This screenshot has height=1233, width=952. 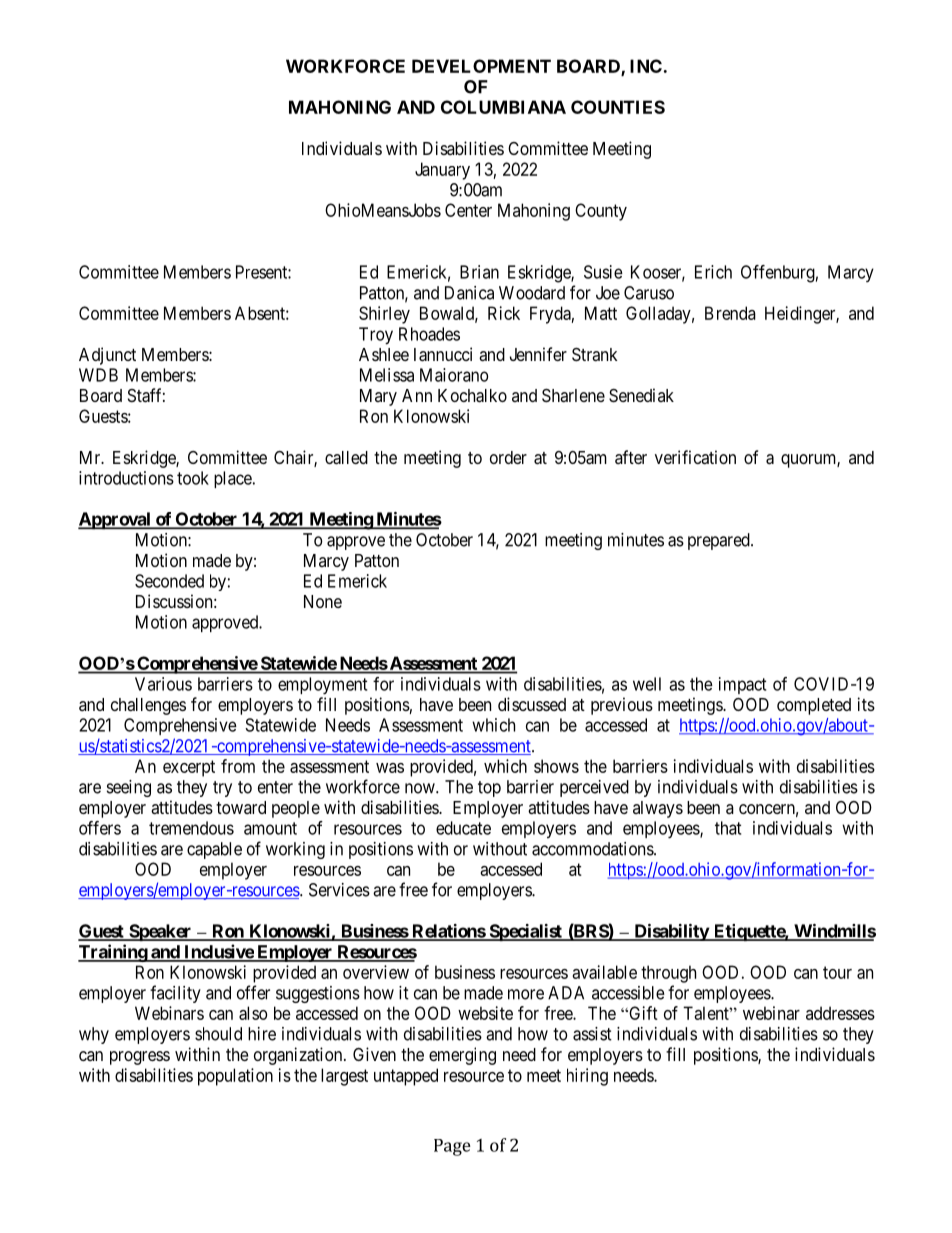 What do you see at coordinates (601, 212) in the screenshot?
I see `County` at bounding box center [601, 212].
